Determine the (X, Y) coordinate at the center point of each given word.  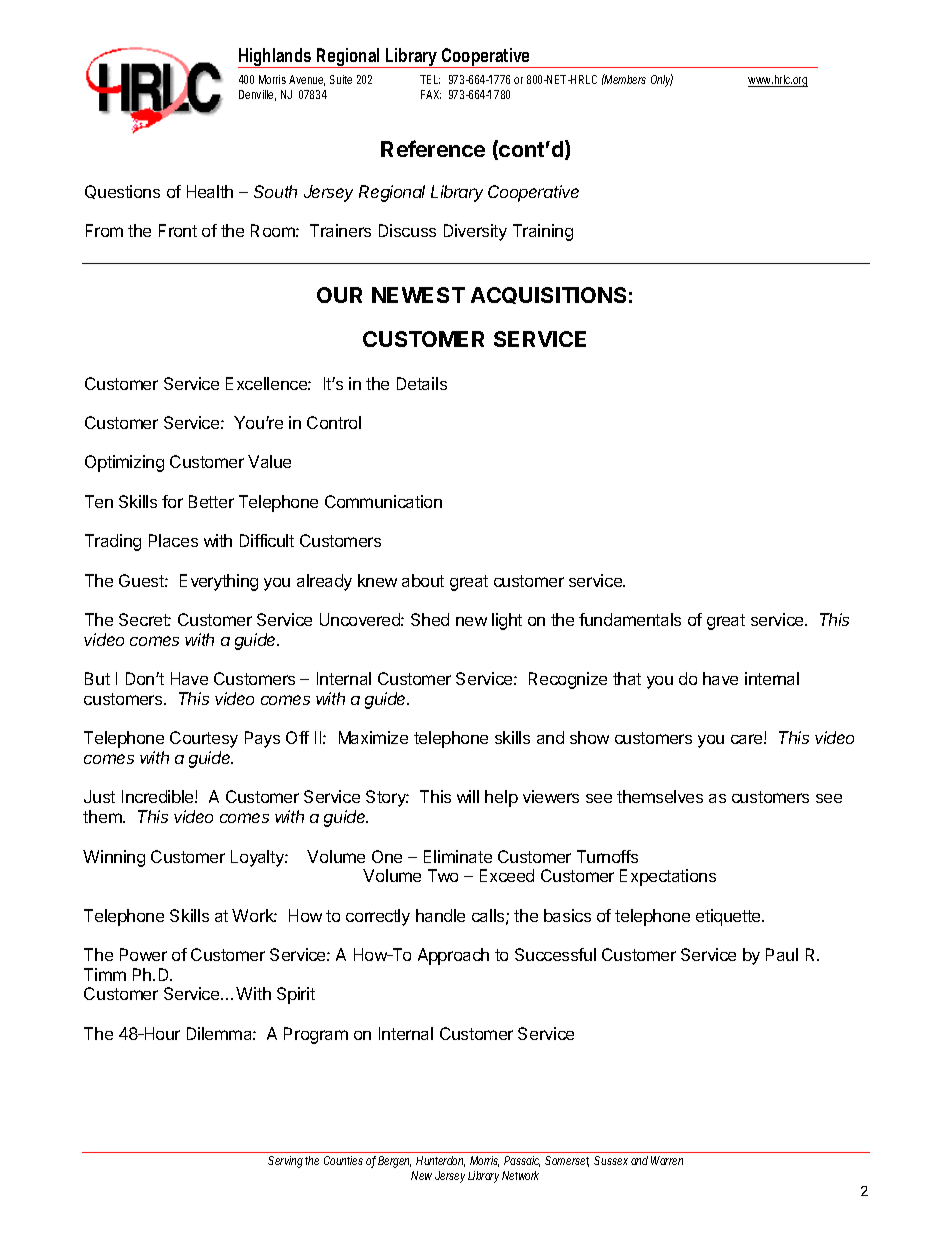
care (748, 739)
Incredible (159, 796)
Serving (285, 1162)
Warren (667, 1160)
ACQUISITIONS (548, 295)
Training (543, 232)
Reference (433, 148)
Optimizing (124, 463)
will (468, 796)
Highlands (275, 58)
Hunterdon (440, 1161)
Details (422, 383)
